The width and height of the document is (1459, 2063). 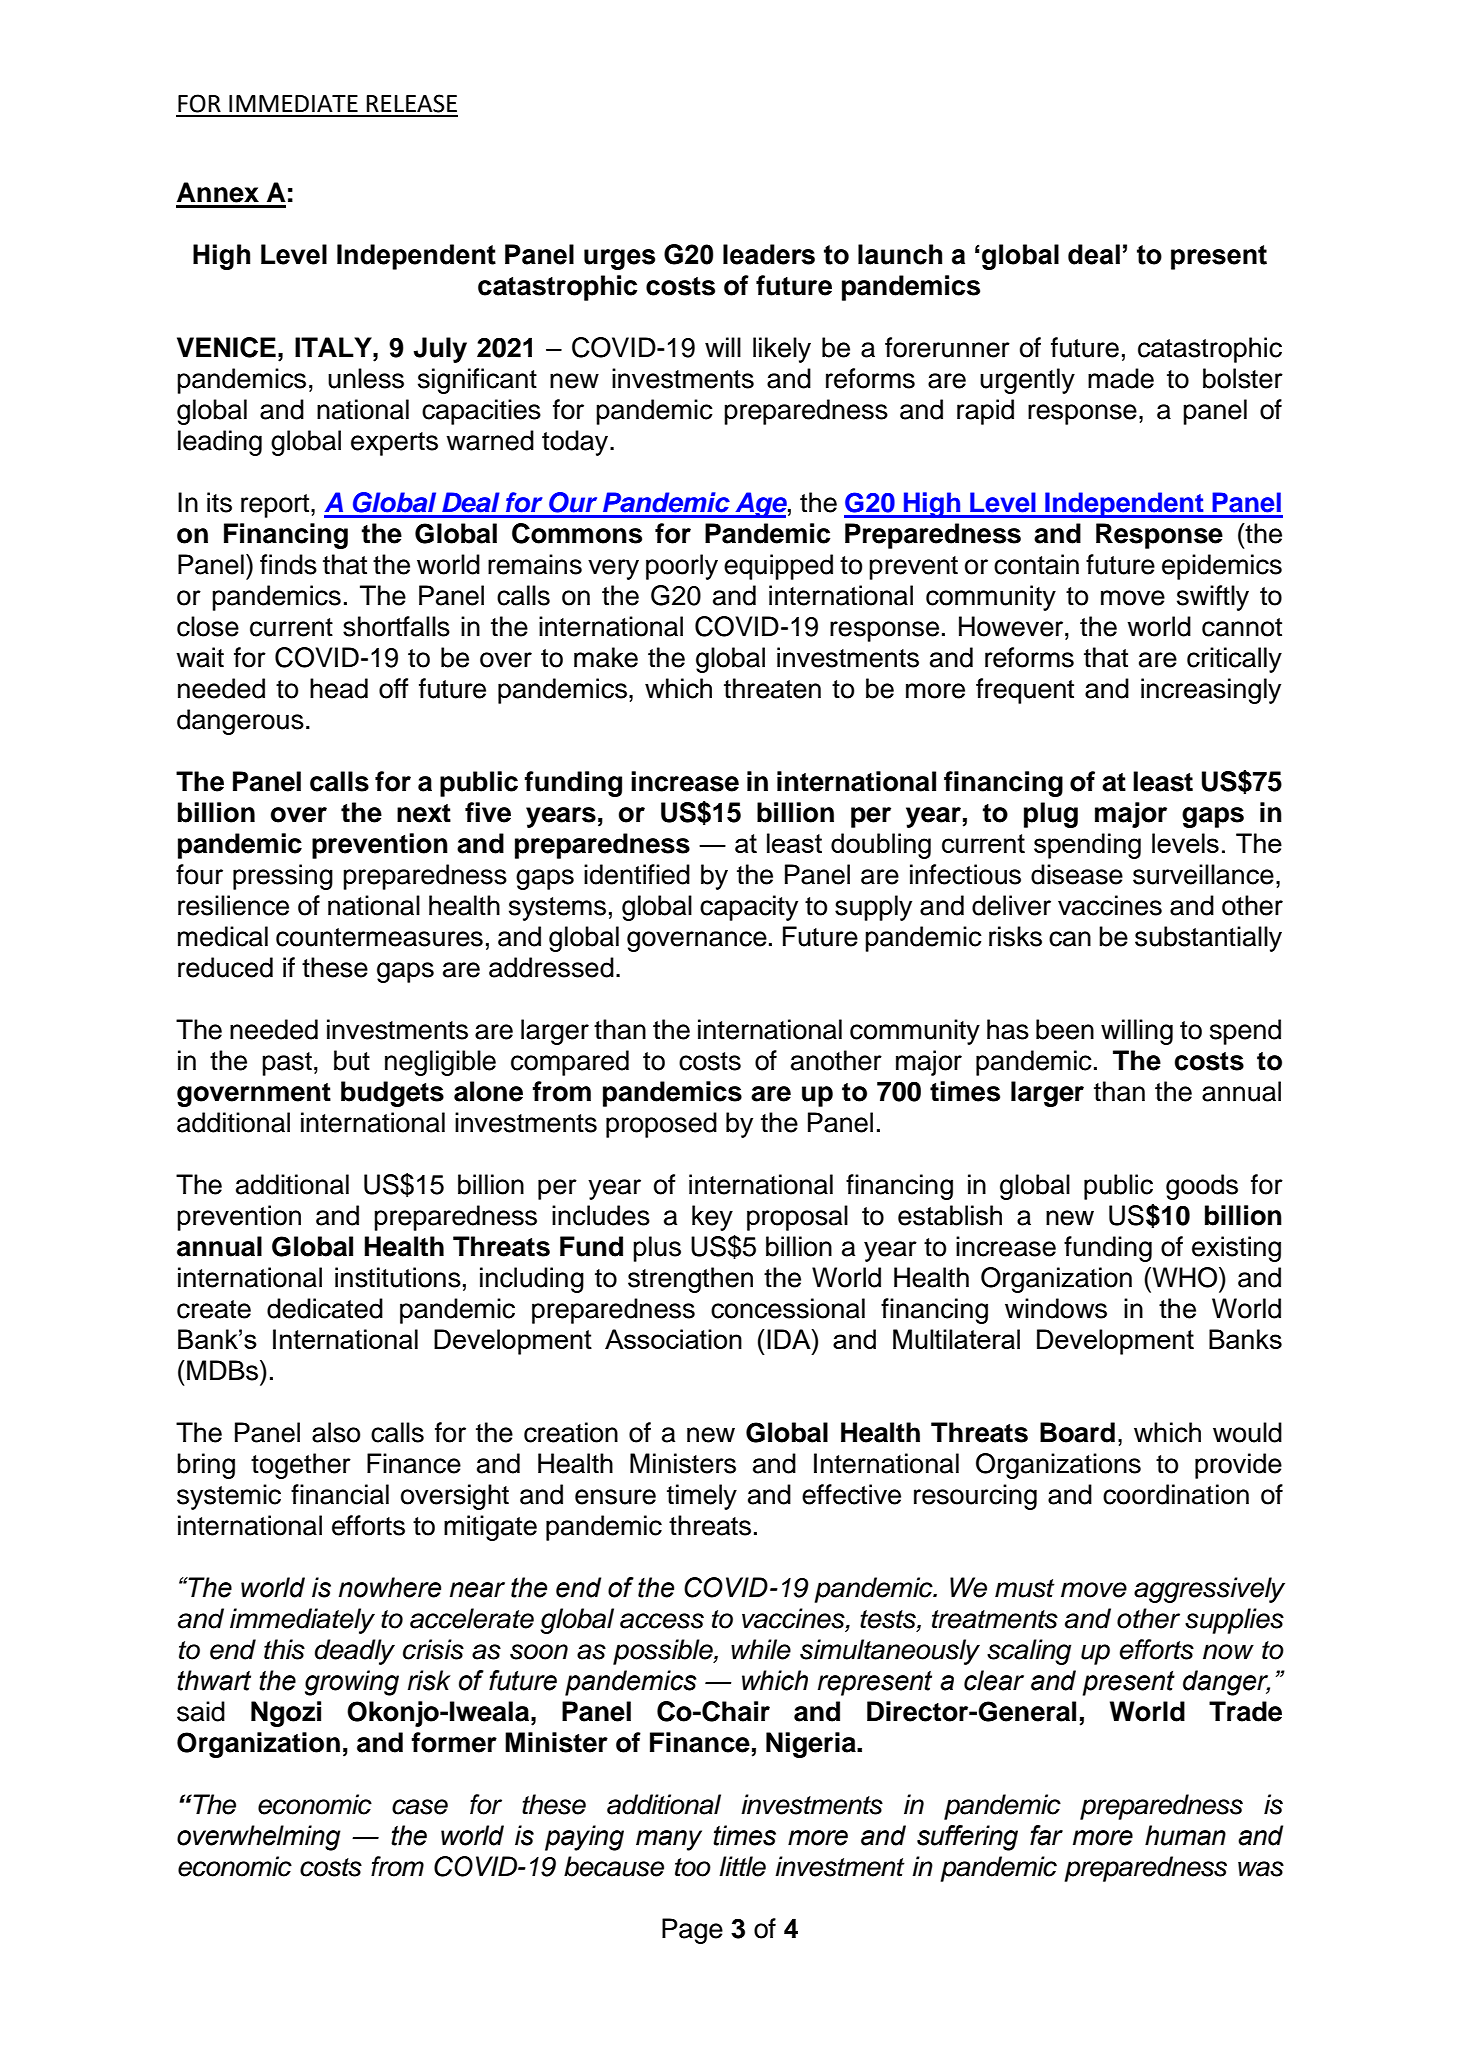 I want to click on shortfalls, so click(x=396, y=626).
